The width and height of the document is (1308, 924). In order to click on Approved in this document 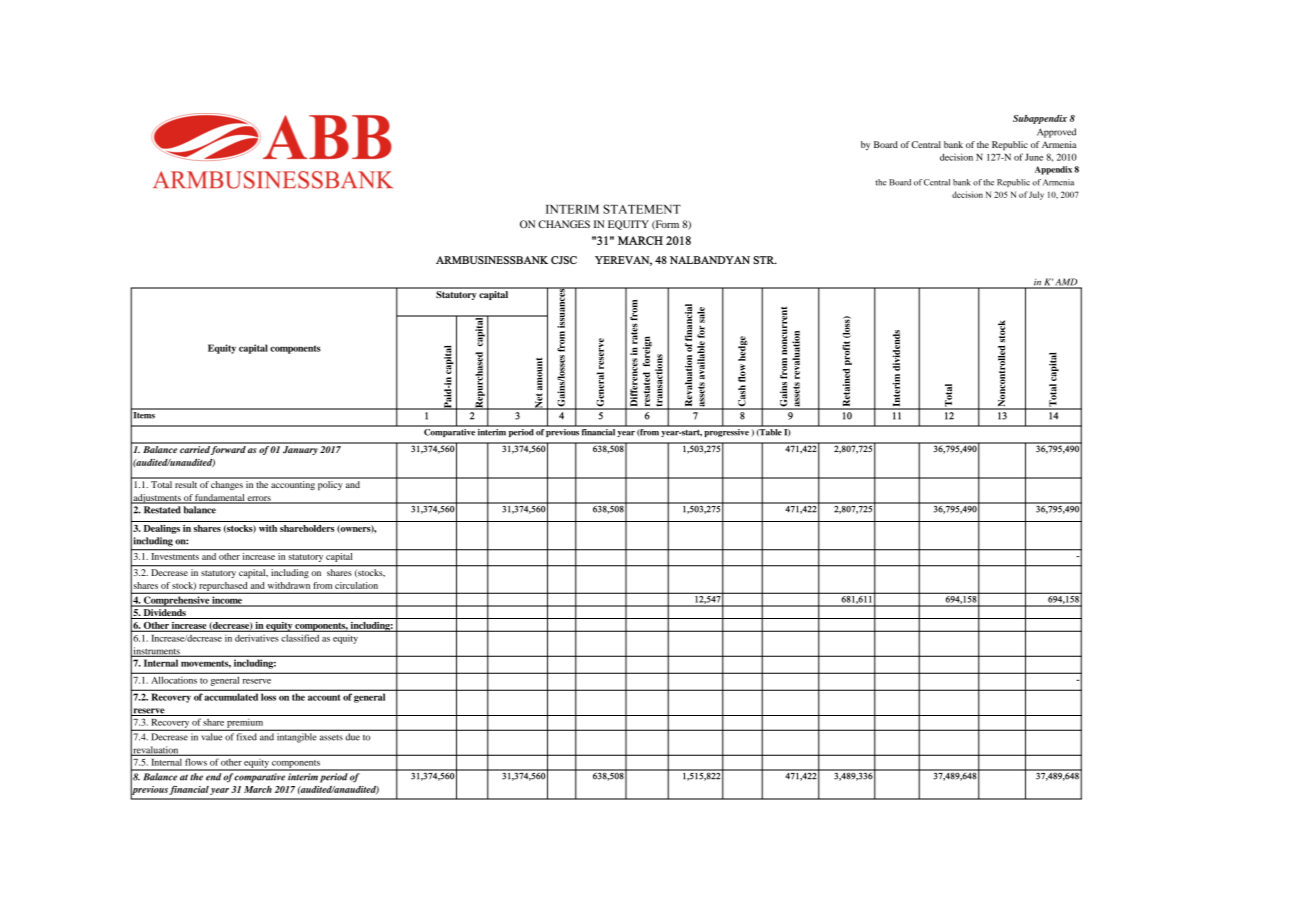, I will do `click(1056, 133)`.
